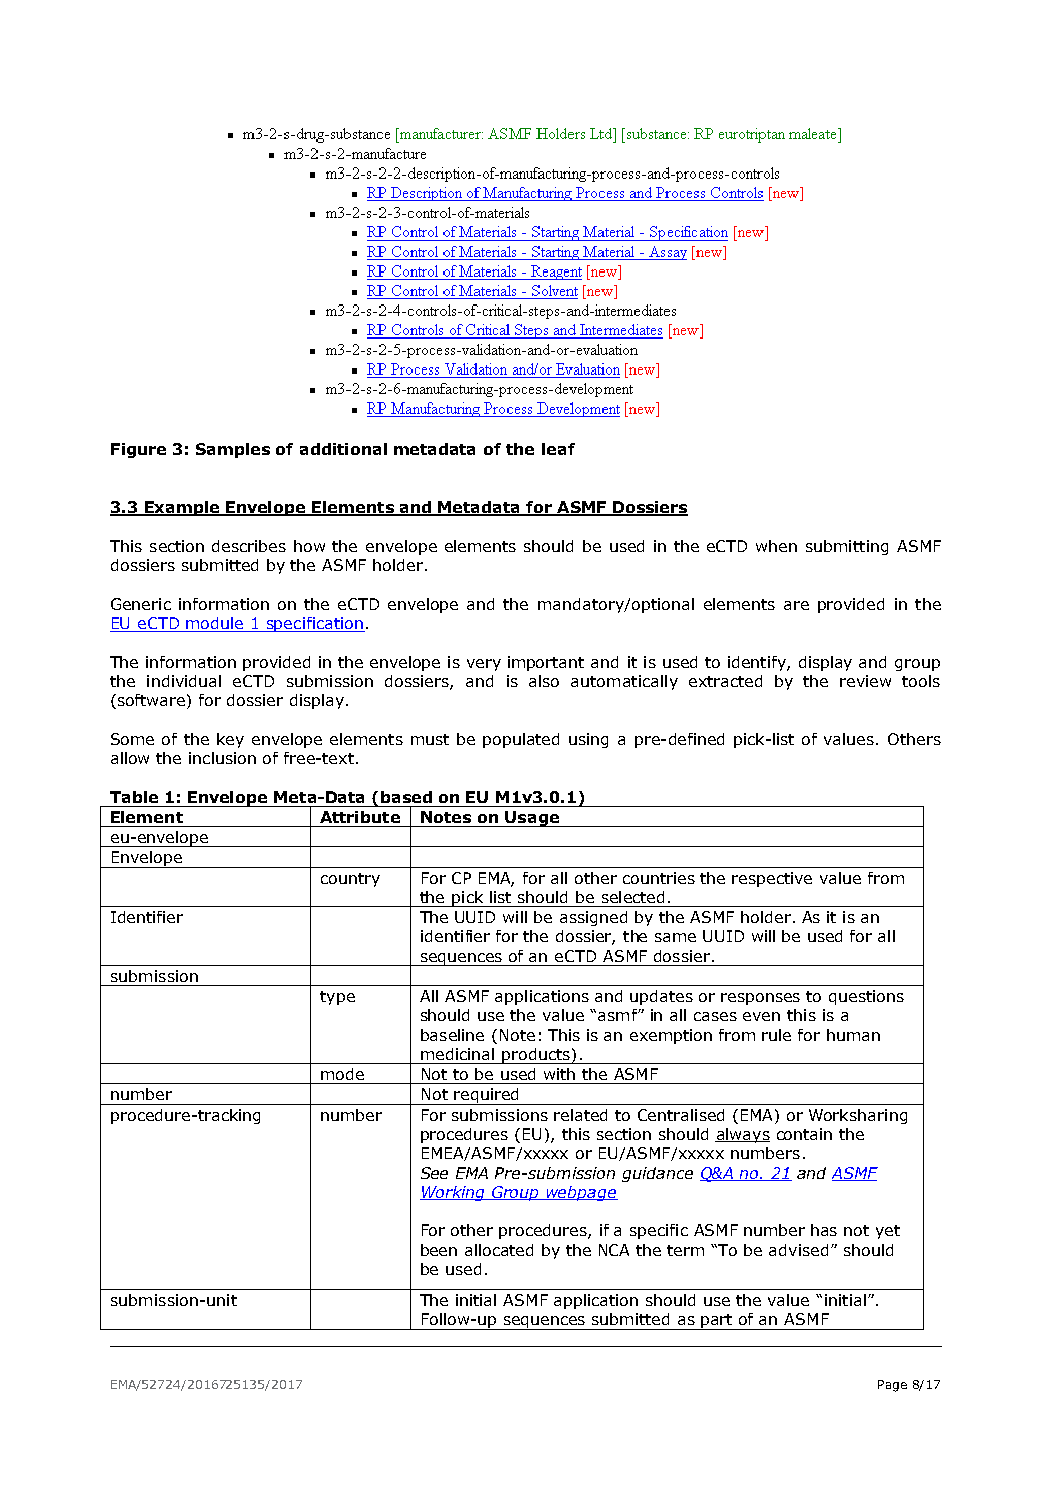 The height and width of the document is (1486, 1051). Describe the element at coordinates (804, 1134) in the document. I see `contain` at that location.
